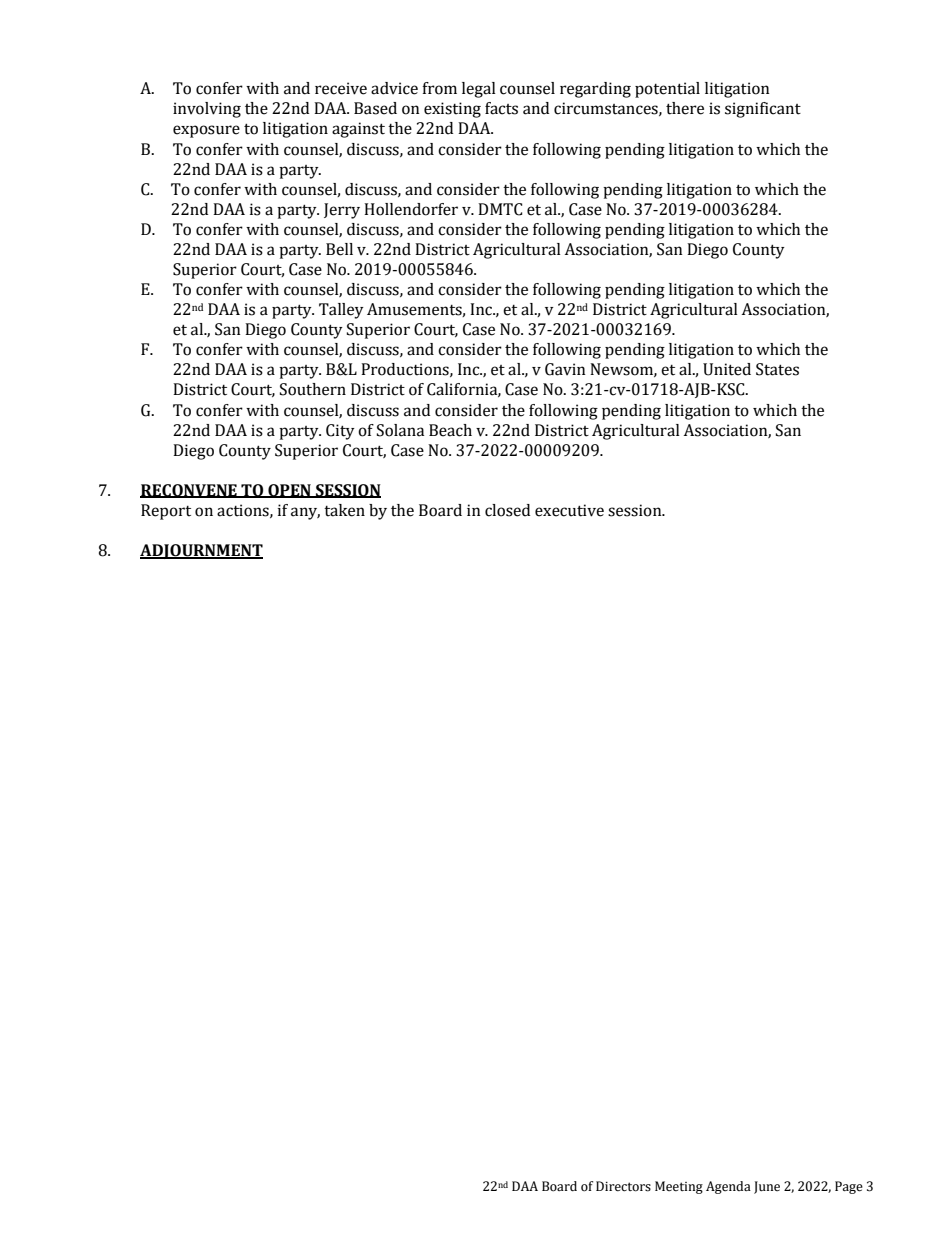  What do you see at coordinates (507, 510) in the document?
I see `closed` at bounding box center [507, 510].
